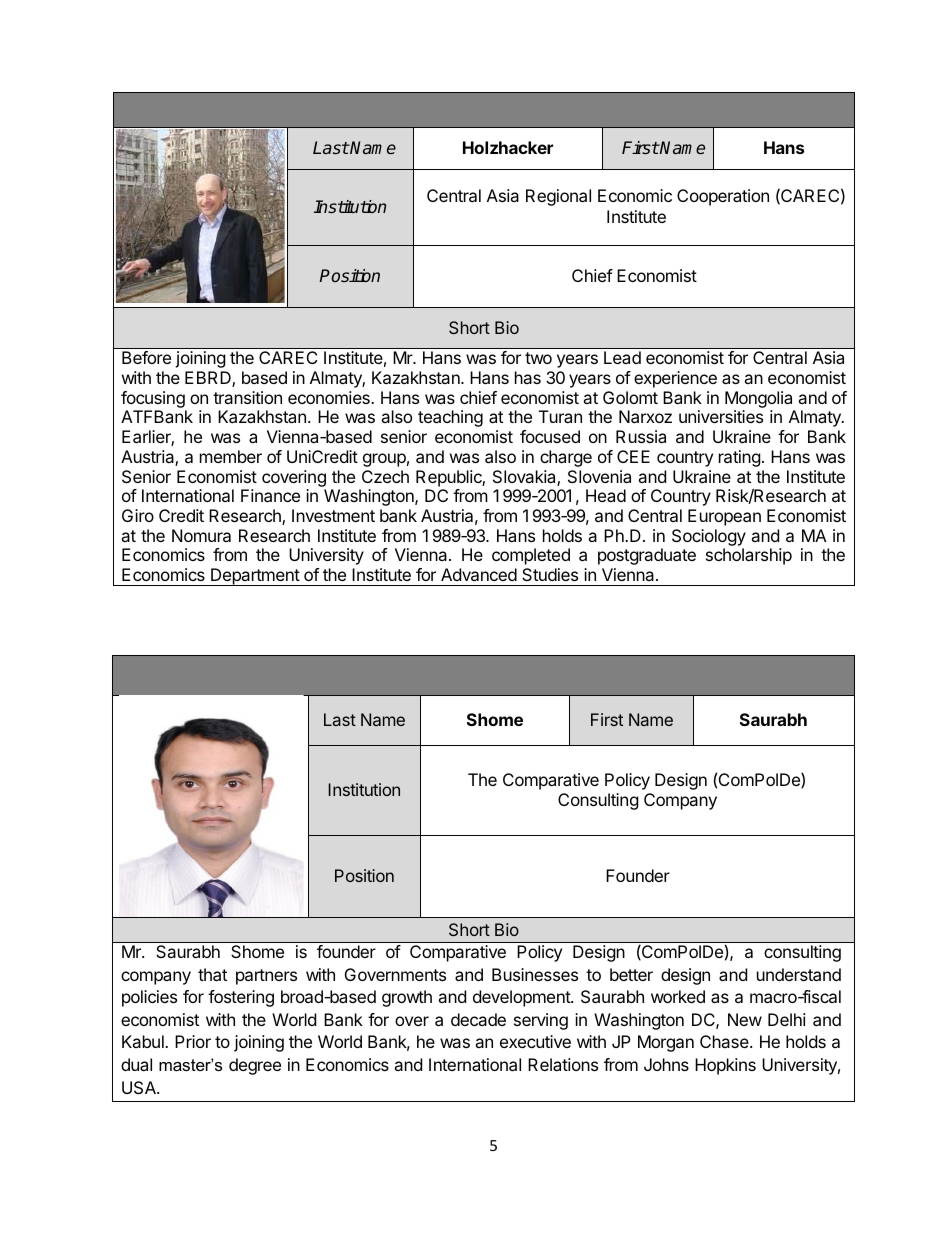 The width and height of the page is (952, 1233). What do you see at coordinates (749, 556) in the page?
I see `scholarship` at bounding box center [749, 556].
